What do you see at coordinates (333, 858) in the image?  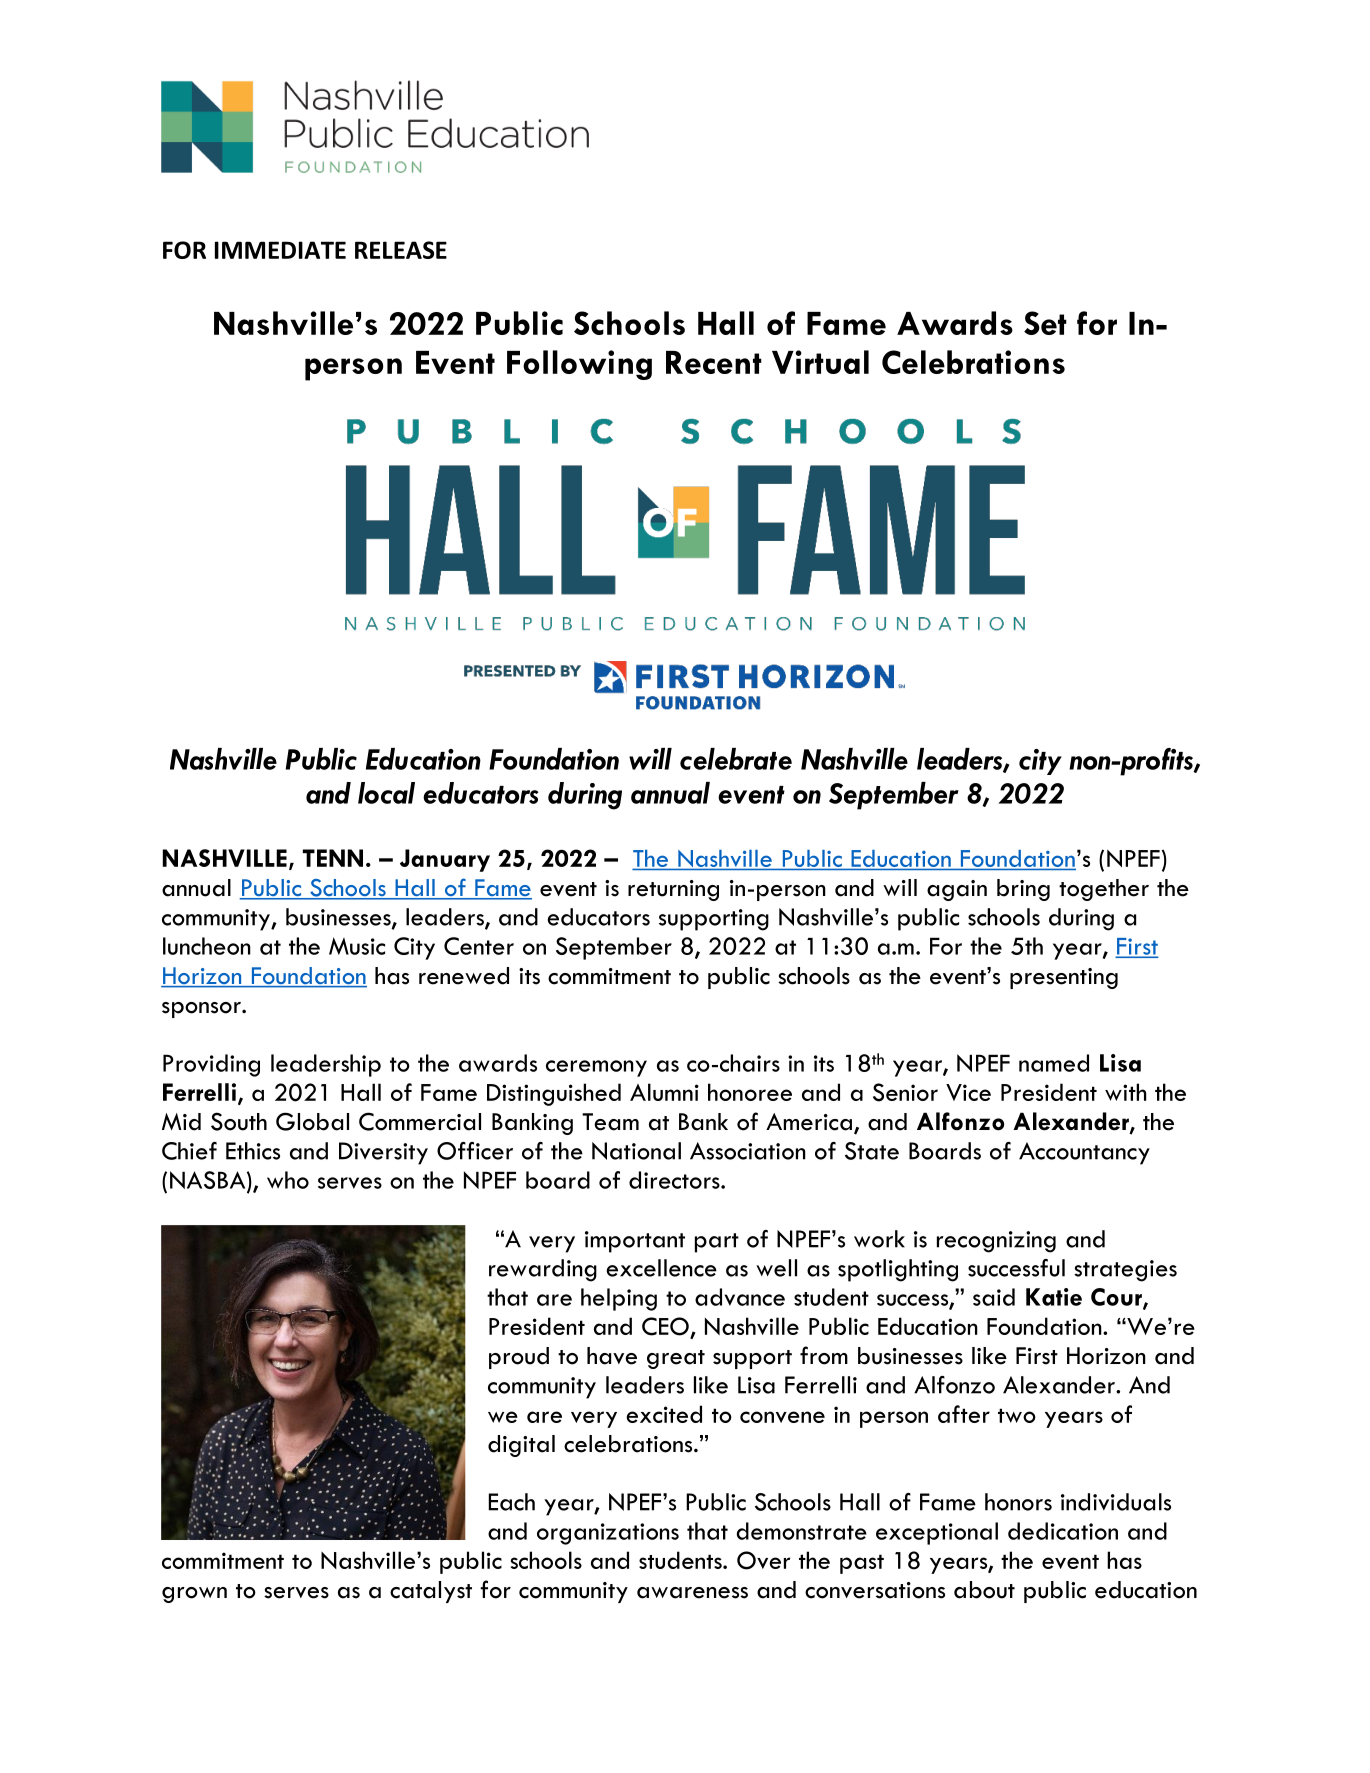 I see `TENN` at bounding box center [333, 858].
